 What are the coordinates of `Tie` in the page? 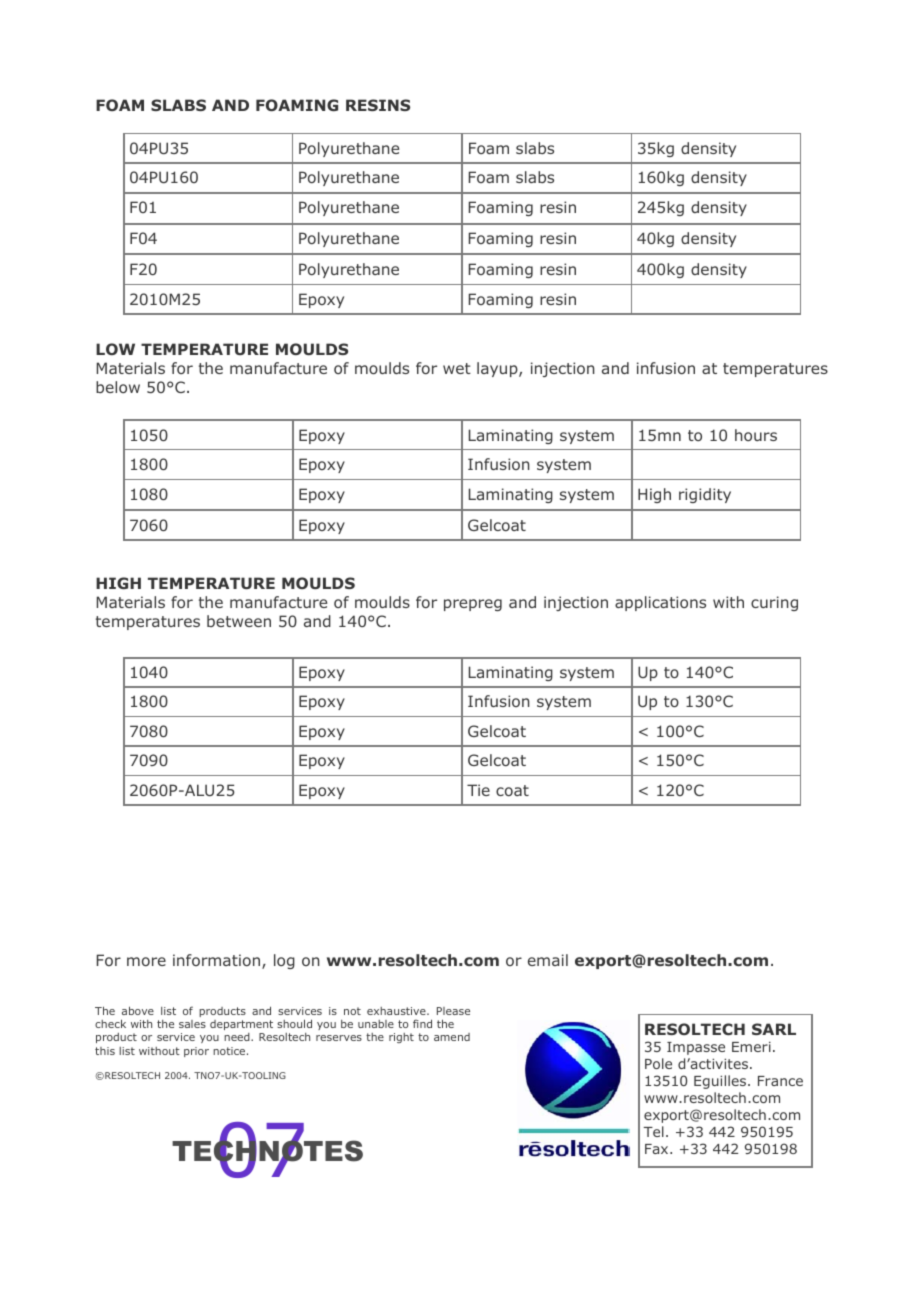 It's located at (478, 790).
